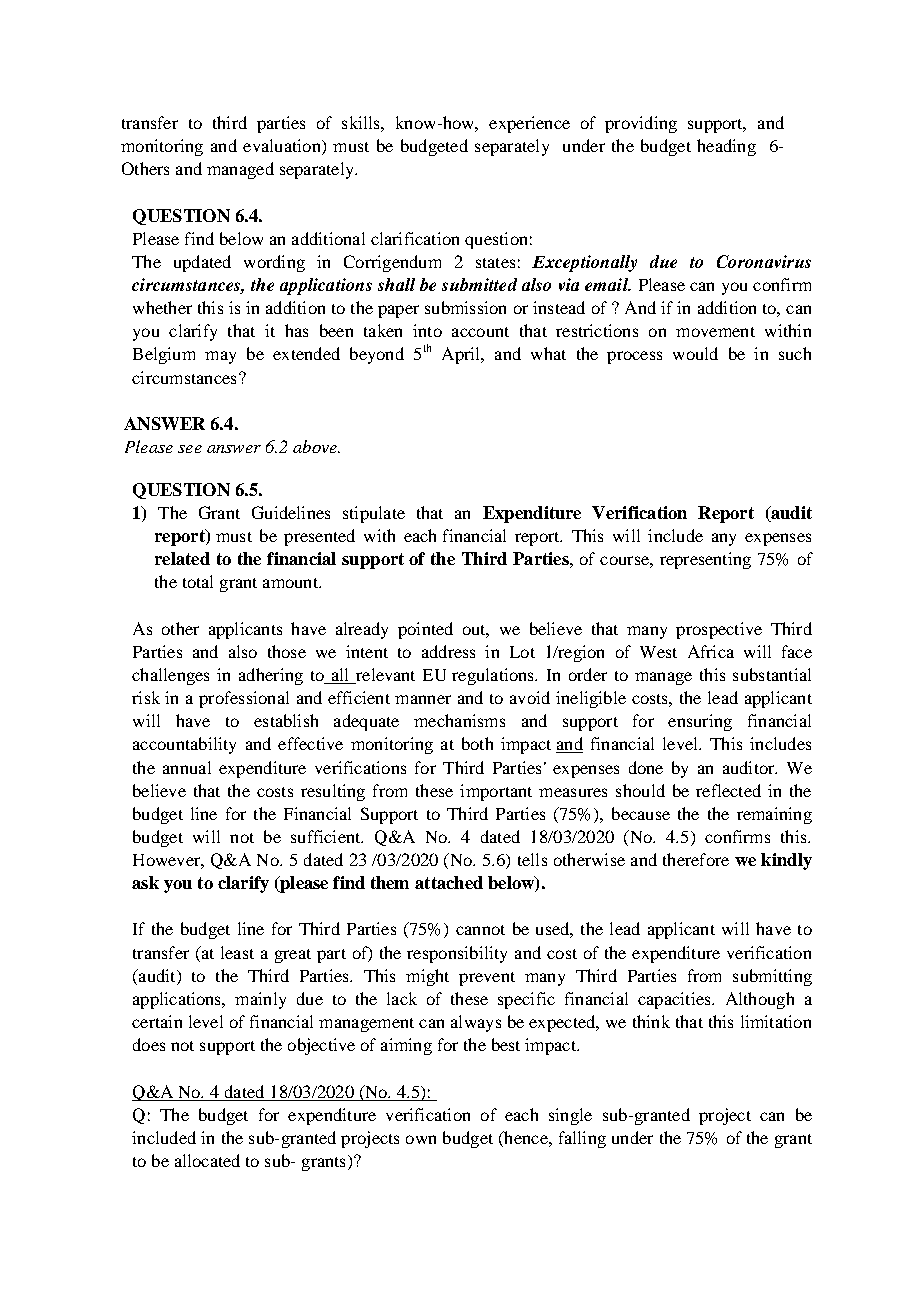 The image size is (924, 1308). I want to click on experience, so click(529, 124).
